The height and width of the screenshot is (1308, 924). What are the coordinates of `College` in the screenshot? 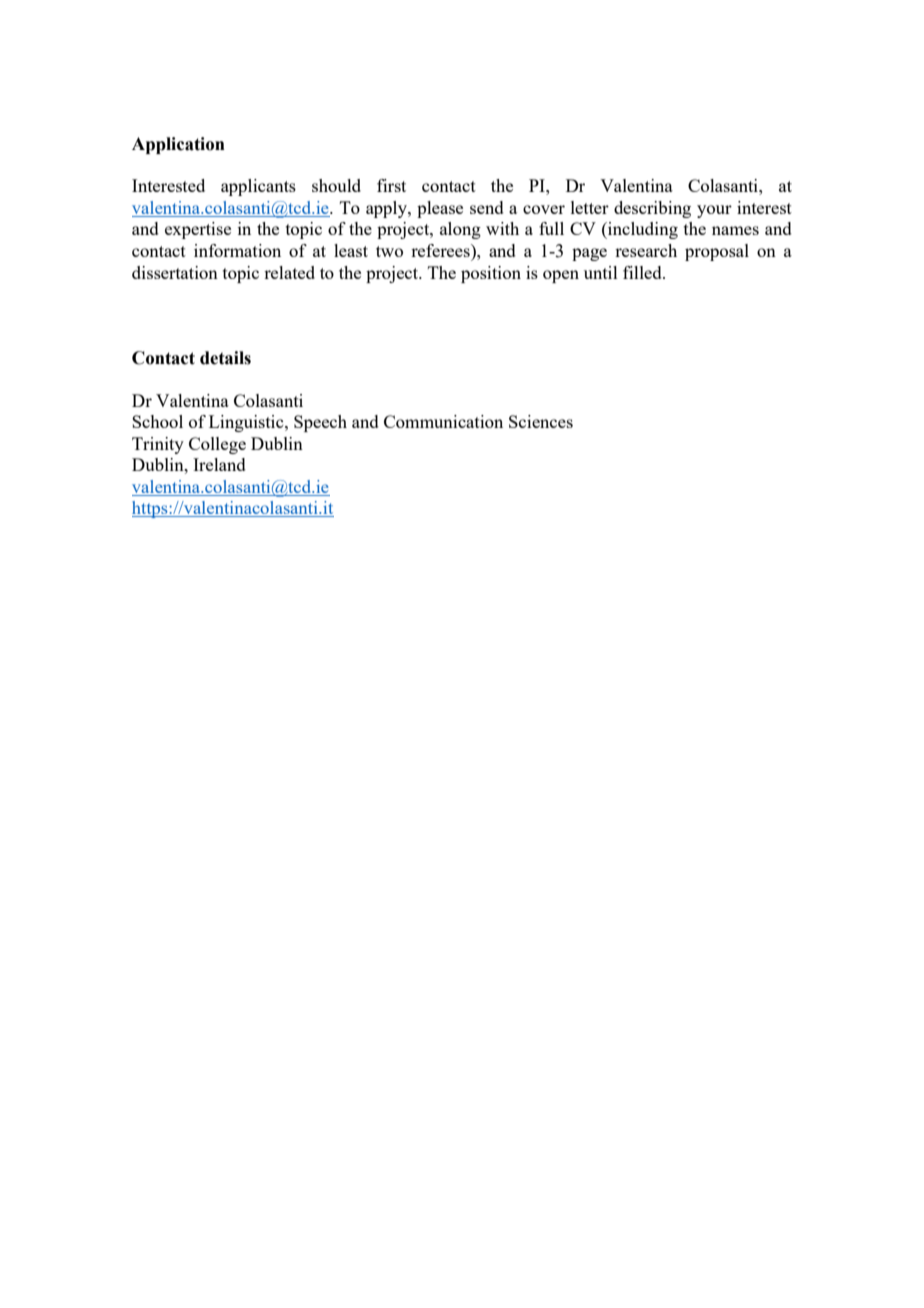 It's located at (217, 445).
